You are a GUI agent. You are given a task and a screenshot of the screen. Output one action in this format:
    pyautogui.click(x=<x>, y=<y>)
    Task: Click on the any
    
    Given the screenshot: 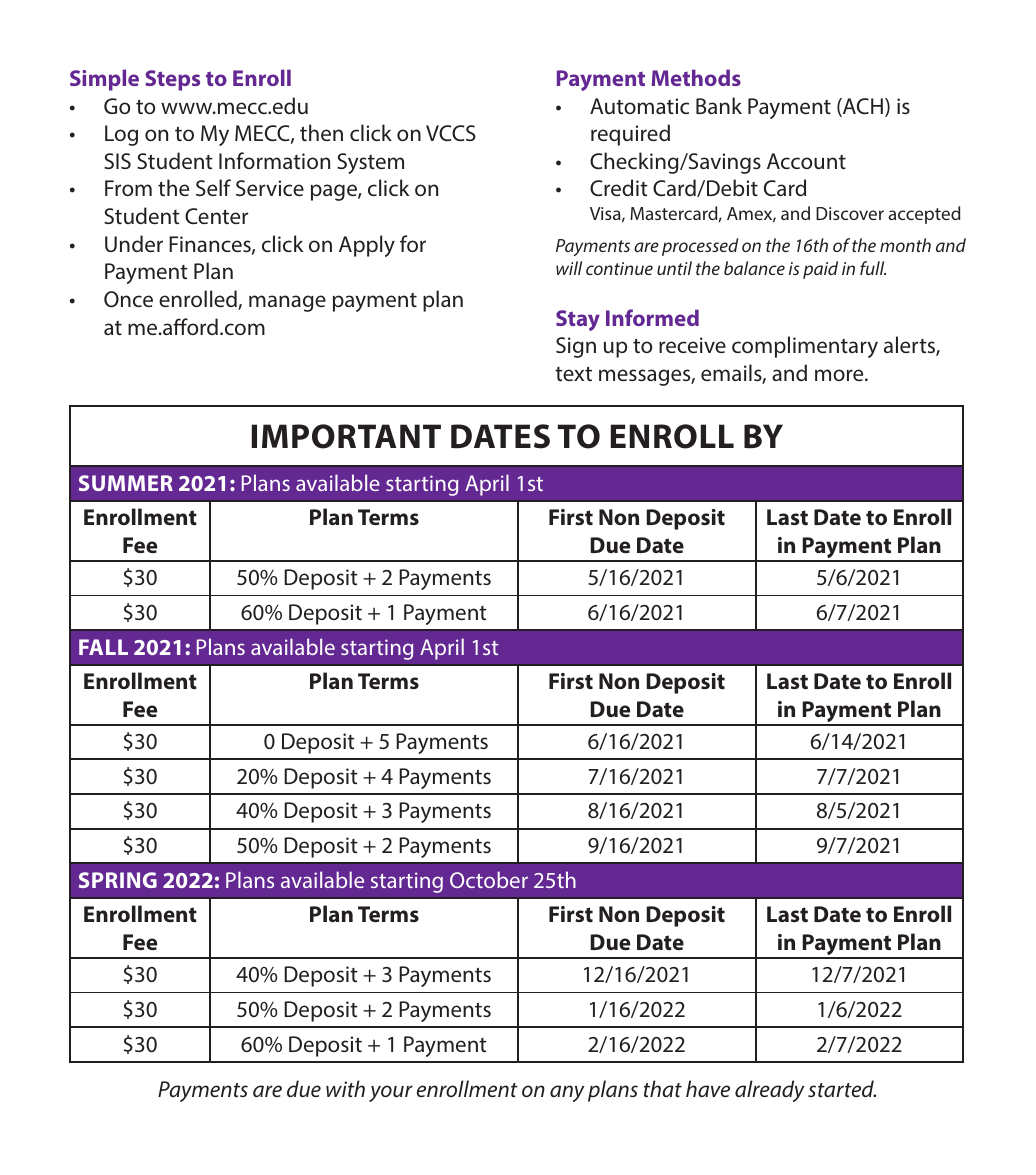 What is the action you would take?
    pyautogui.click(x=567, y=1093)
